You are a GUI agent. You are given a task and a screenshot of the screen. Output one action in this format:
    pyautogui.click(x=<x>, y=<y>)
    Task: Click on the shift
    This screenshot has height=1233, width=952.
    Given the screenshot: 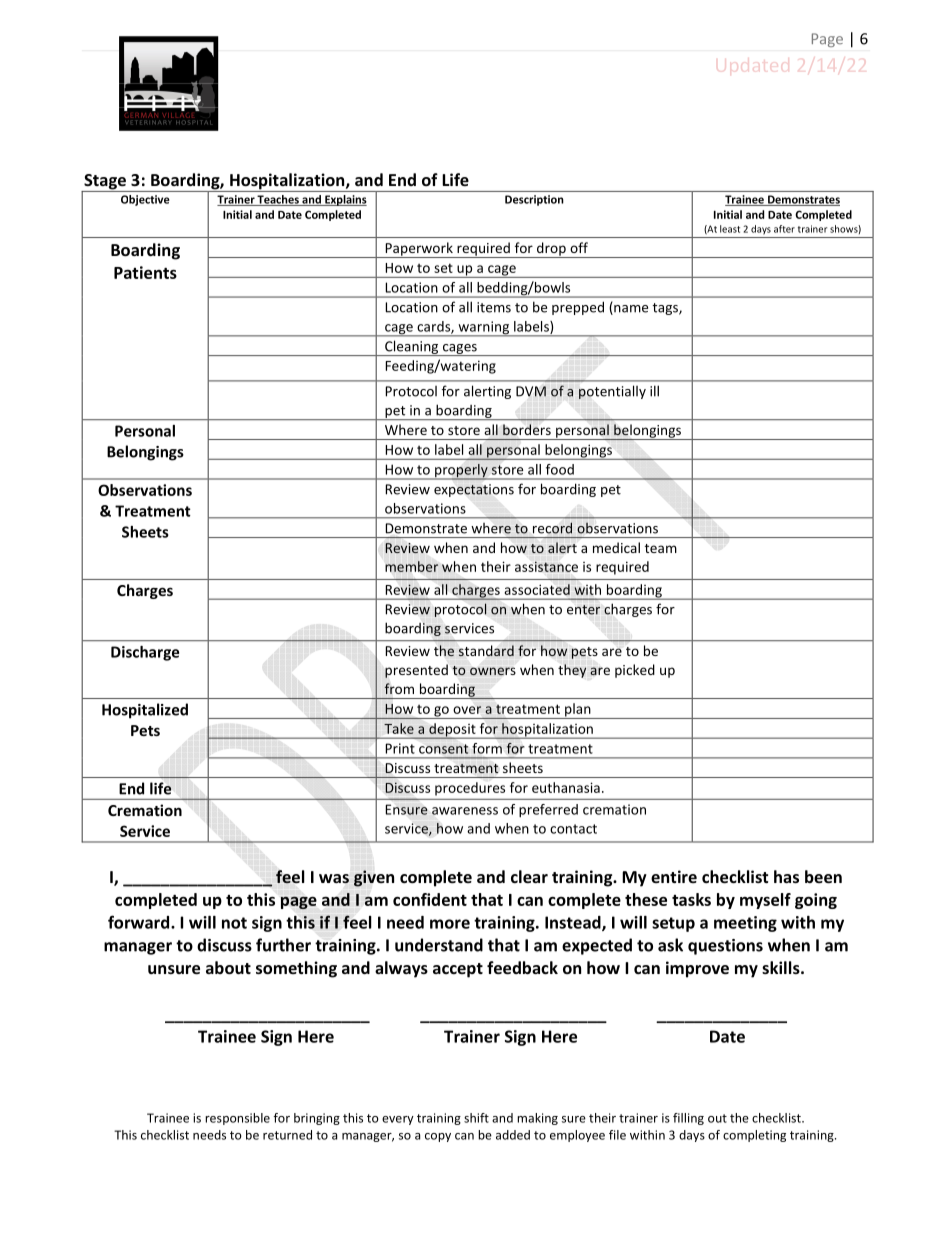 What is the action you would take?
    pyautogui.click(x=476, y=1118)
